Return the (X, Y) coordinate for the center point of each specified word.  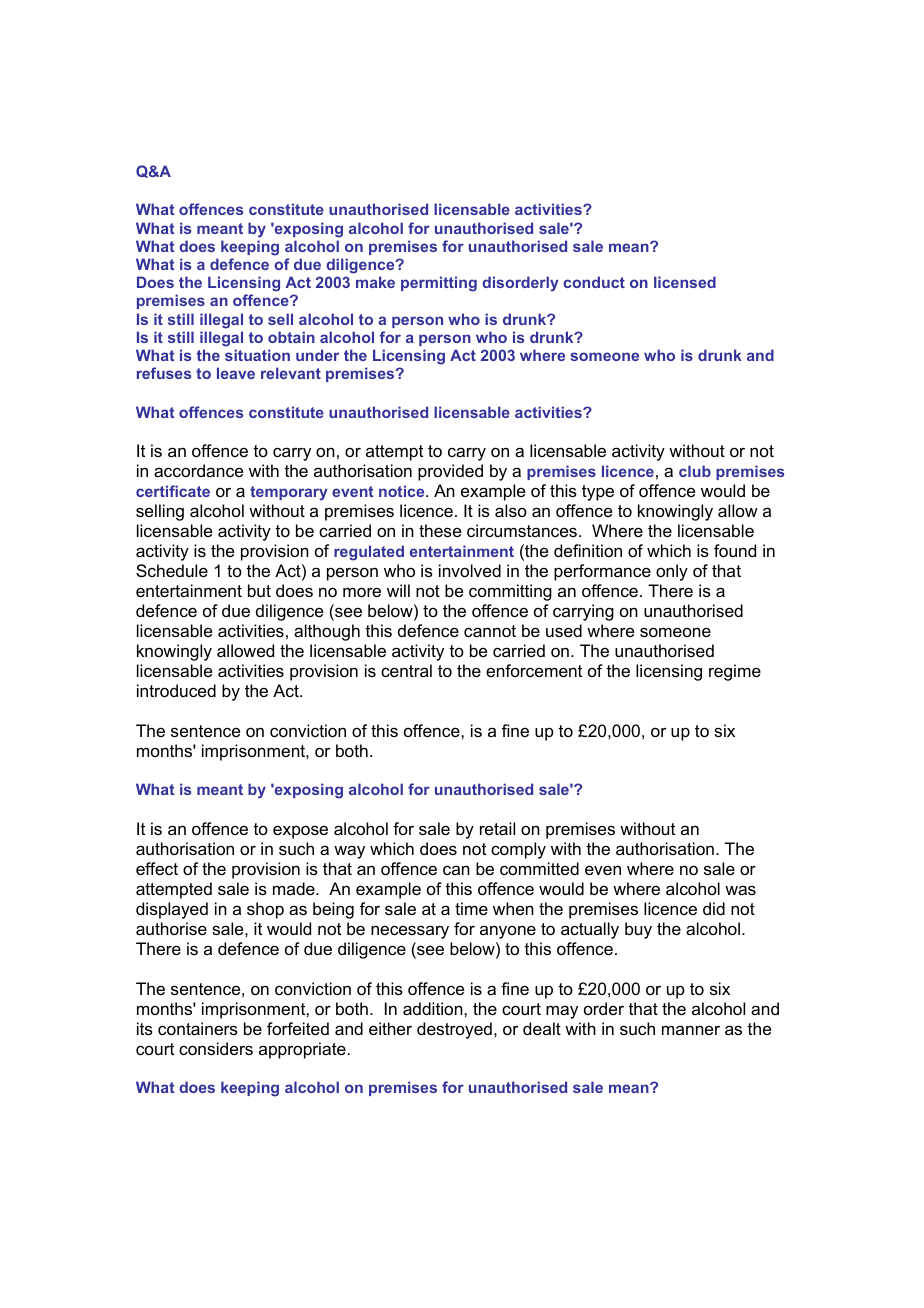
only (672, 572)
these (440, 530)
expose (300, 832)
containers (198, 1028)
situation (257, 355)
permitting (439, 284)
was (740, 890)
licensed (685, 282)
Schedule (172, 570)
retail (497, 828)
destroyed (454, 1030)
